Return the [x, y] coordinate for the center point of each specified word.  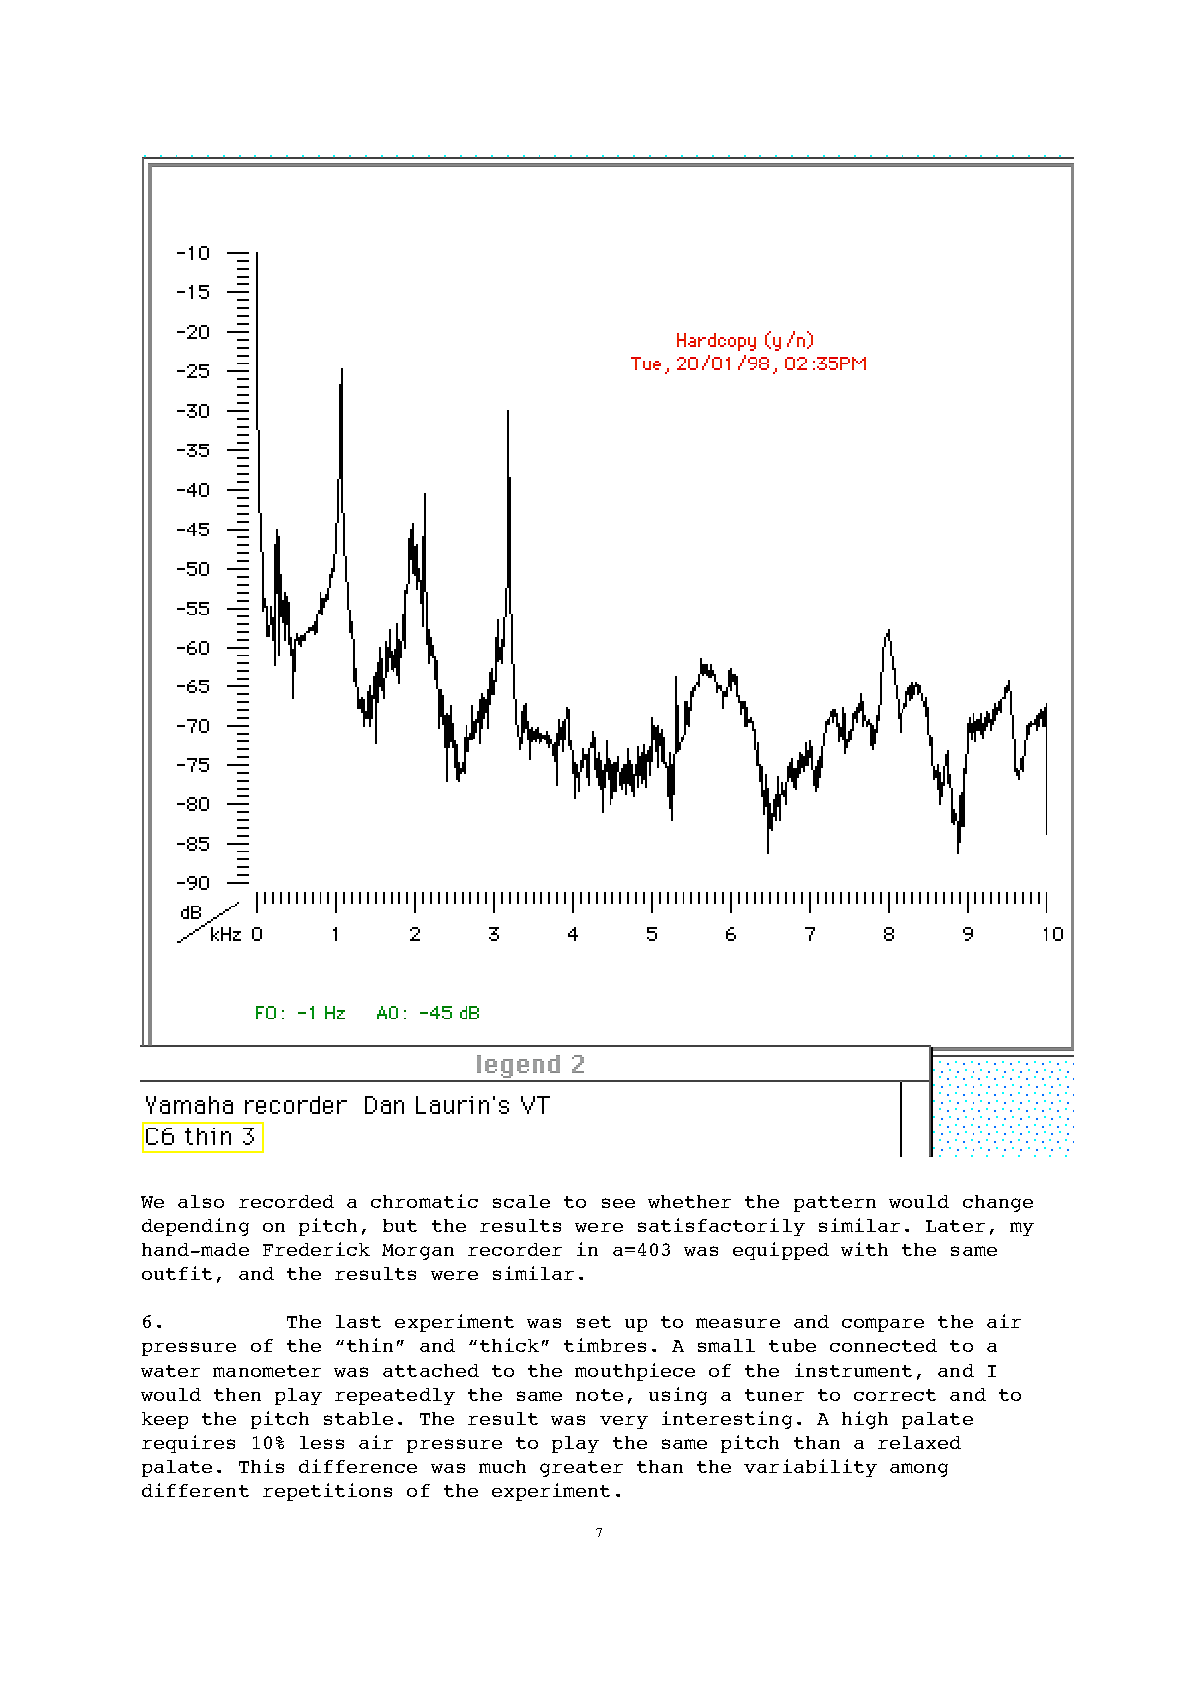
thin [370, 1345]
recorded [286, 1201]
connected [883, 1345]
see [618, 1203]
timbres [605, 1345]
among [919, 1470]
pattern [835, 1204]
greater [581, 1469]
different [195, 1490]
